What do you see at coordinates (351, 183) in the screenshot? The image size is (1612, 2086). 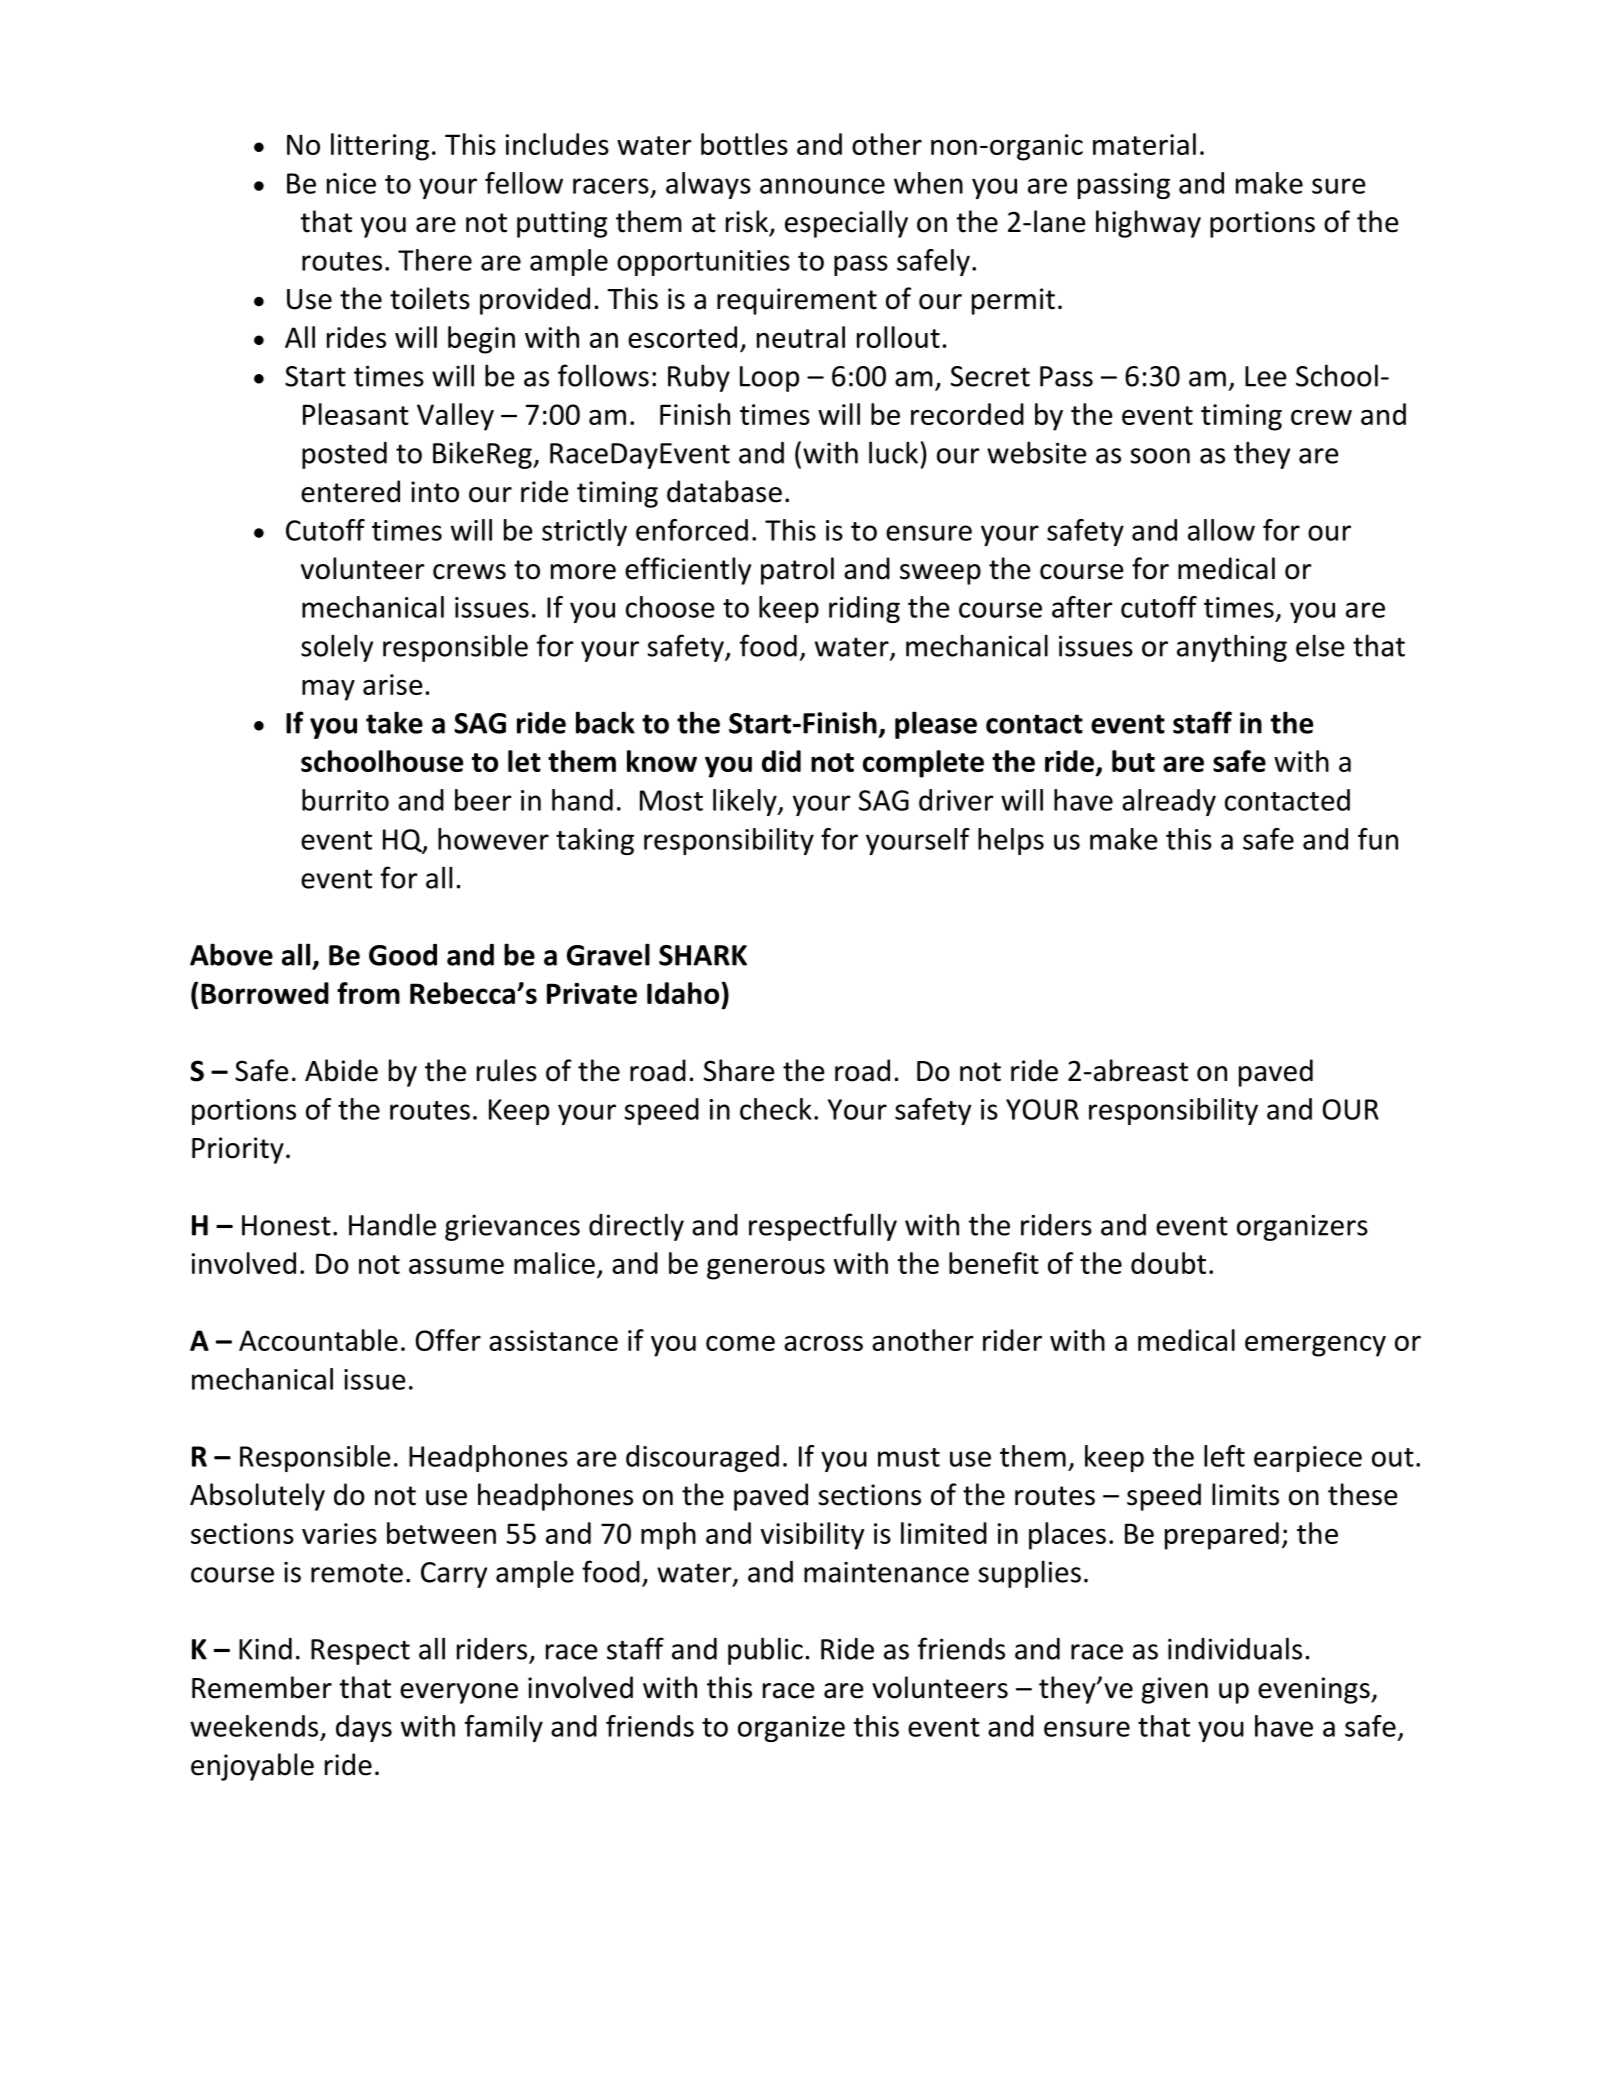 I see `nice` at bounding box center [351, 183].
